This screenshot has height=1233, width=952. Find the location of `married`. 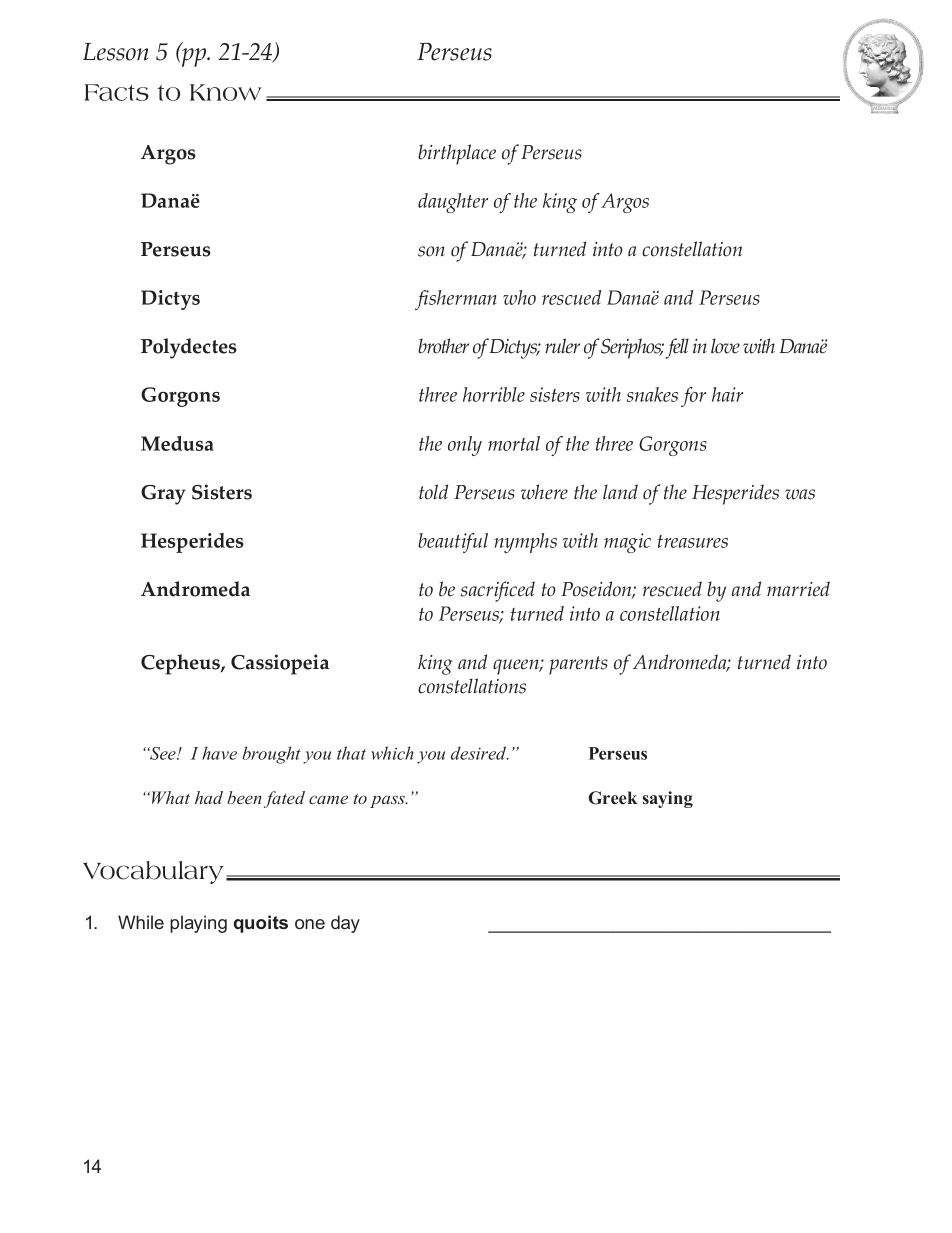

married is located at coordinates (798, 589).
